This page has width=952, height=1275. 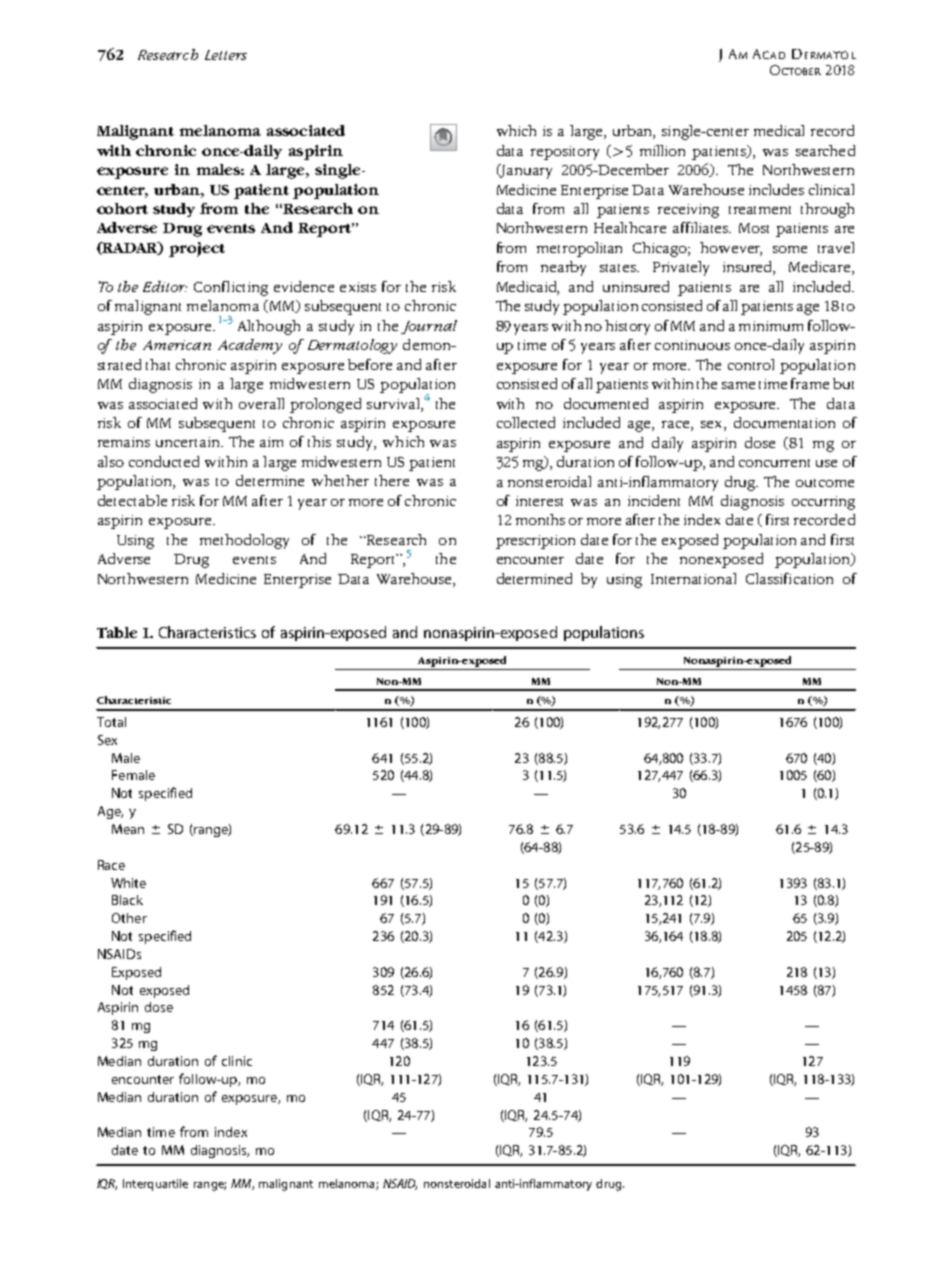 What do you see at coordinates (779, 130) in the page?
I see `medical` at bounding box center [779, 130].
